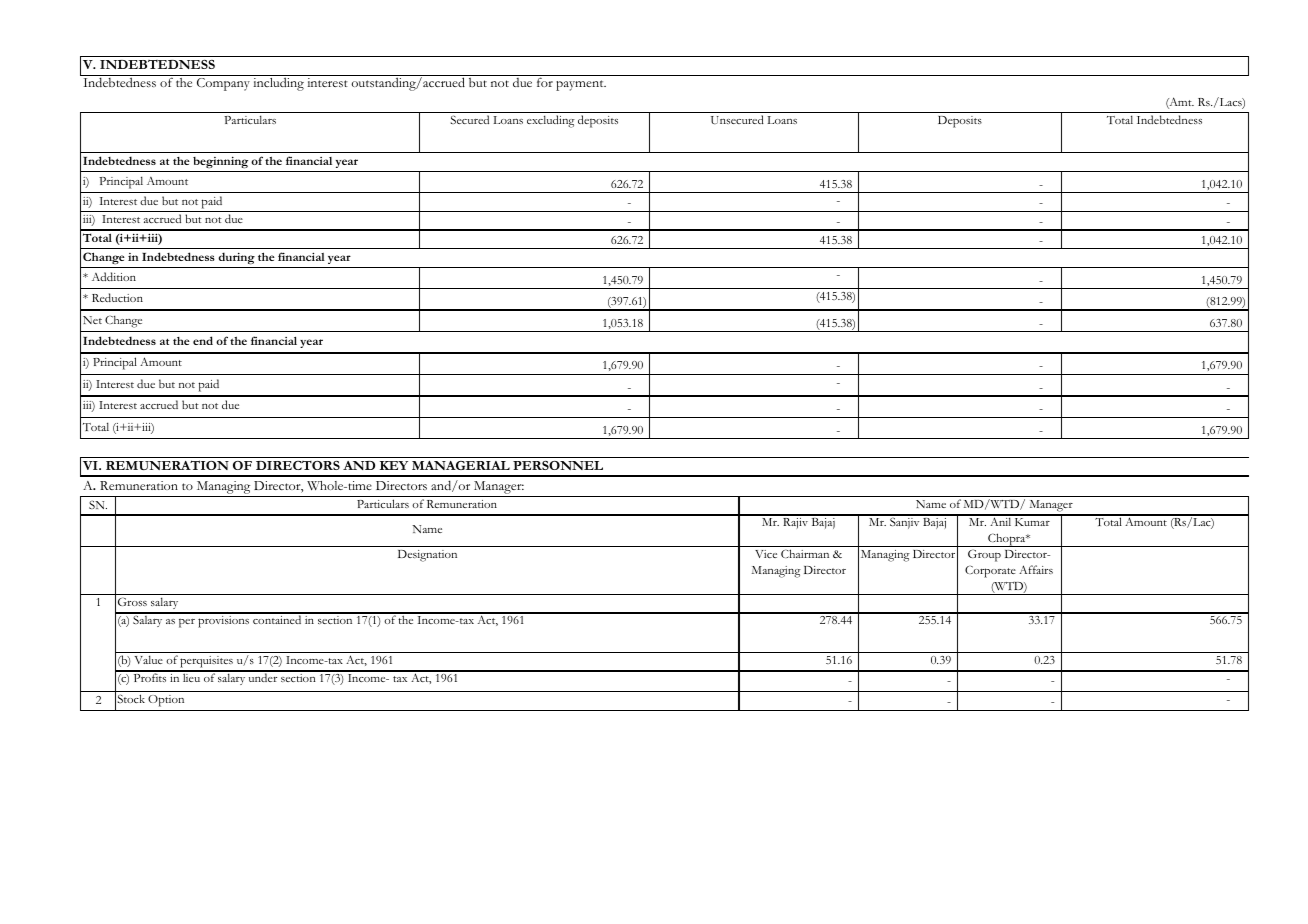  What do you see at coordinates (148, 659) in the image?
I see `Value` at bounding box center [148, 659].
